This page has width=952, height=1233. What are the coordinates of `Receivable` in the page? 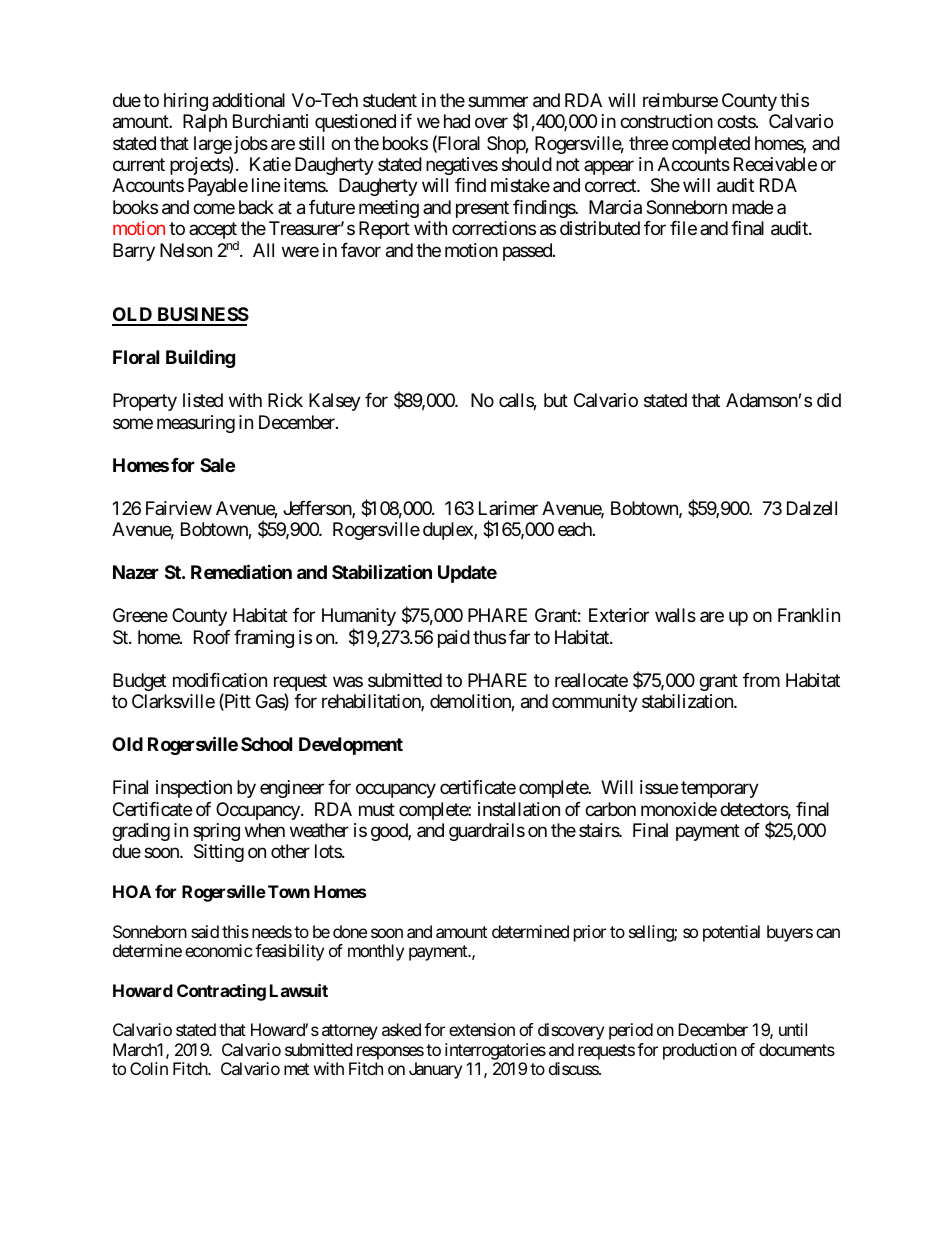 It's located at (775, 164).
